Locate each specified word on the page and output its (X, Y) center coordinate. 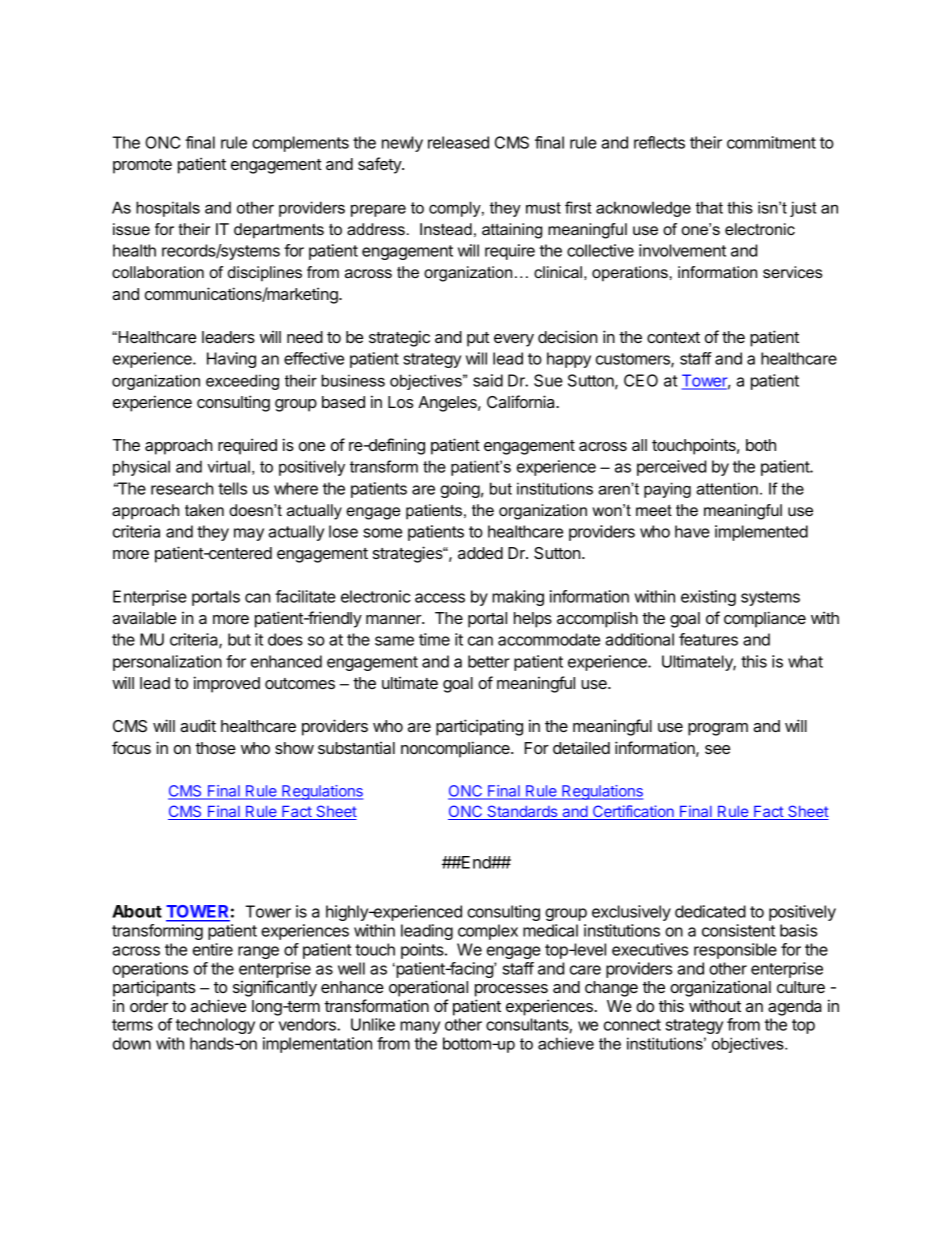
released (458, 142)
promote (142, 166)
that (709, 207)
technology (215, 1026)
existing (708, 598)
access (440, 598)
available (144, 617)
